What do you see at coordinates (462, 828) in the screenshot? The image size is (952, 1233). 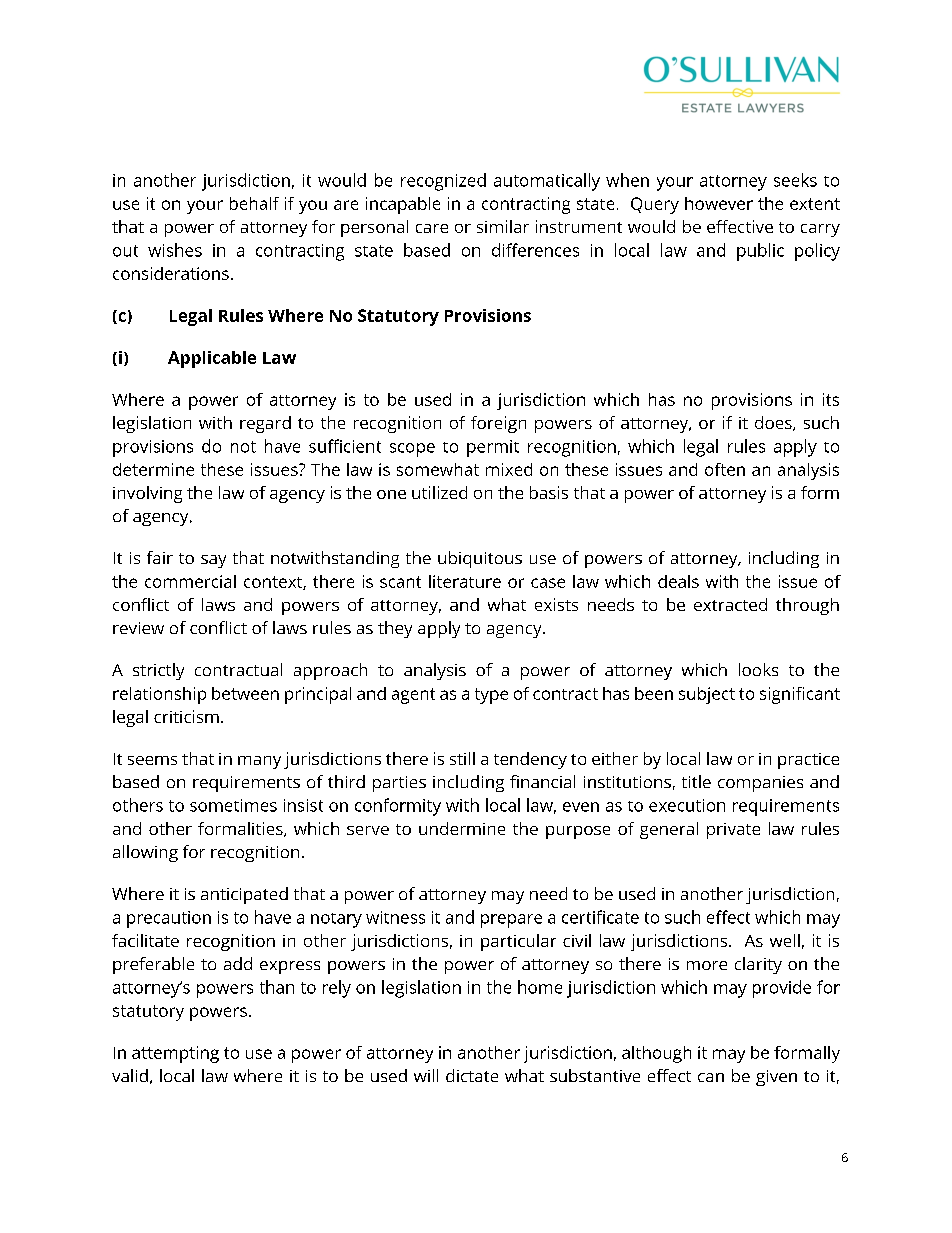 I see `undermine` at bounding box center [462, 828].
